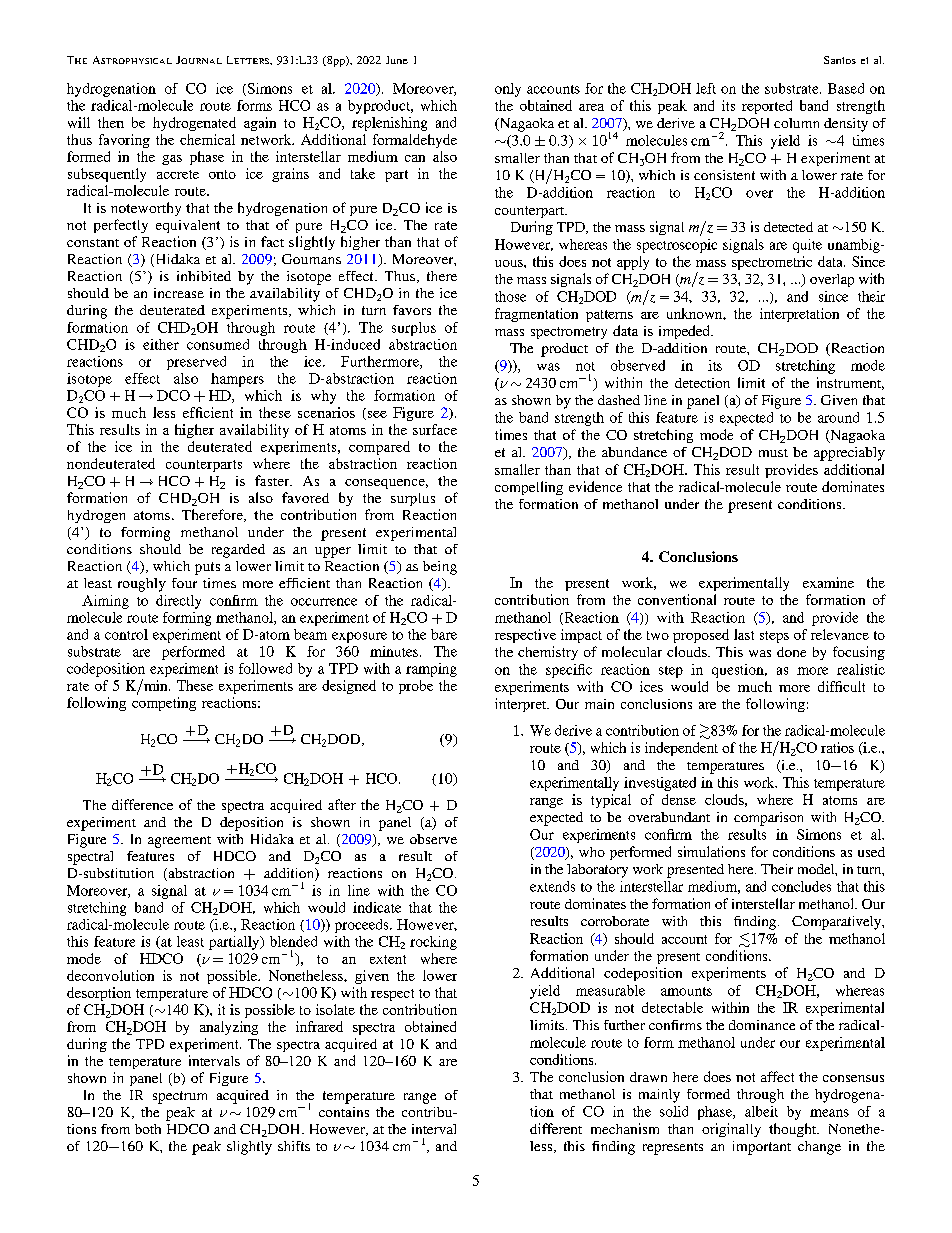  What do you see at coordinates (508, 90) in the screenshot?
I see `only` at bounding box center [508, 90].
